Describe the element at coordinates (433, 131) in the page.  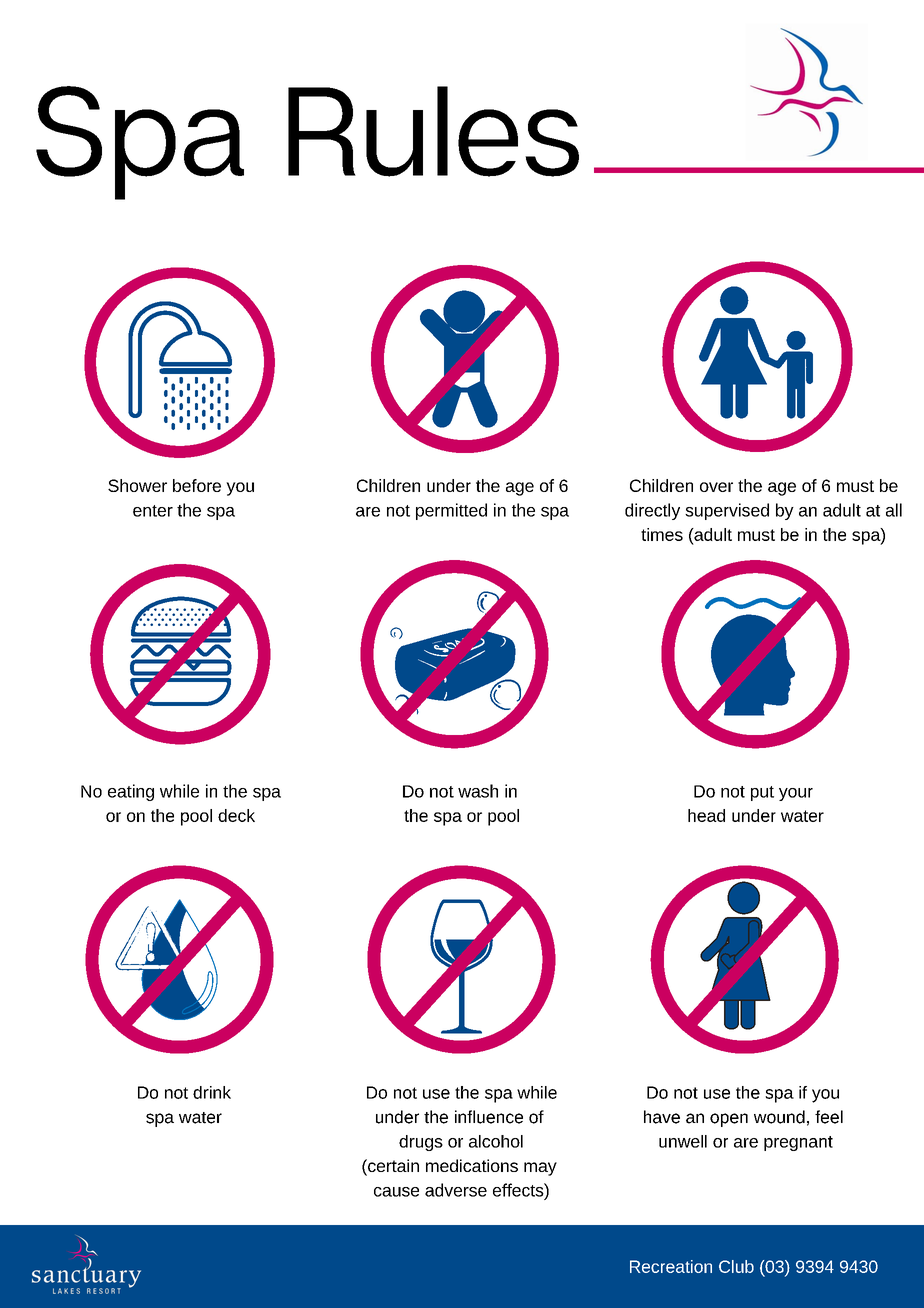
I see `Rules` at that location.
